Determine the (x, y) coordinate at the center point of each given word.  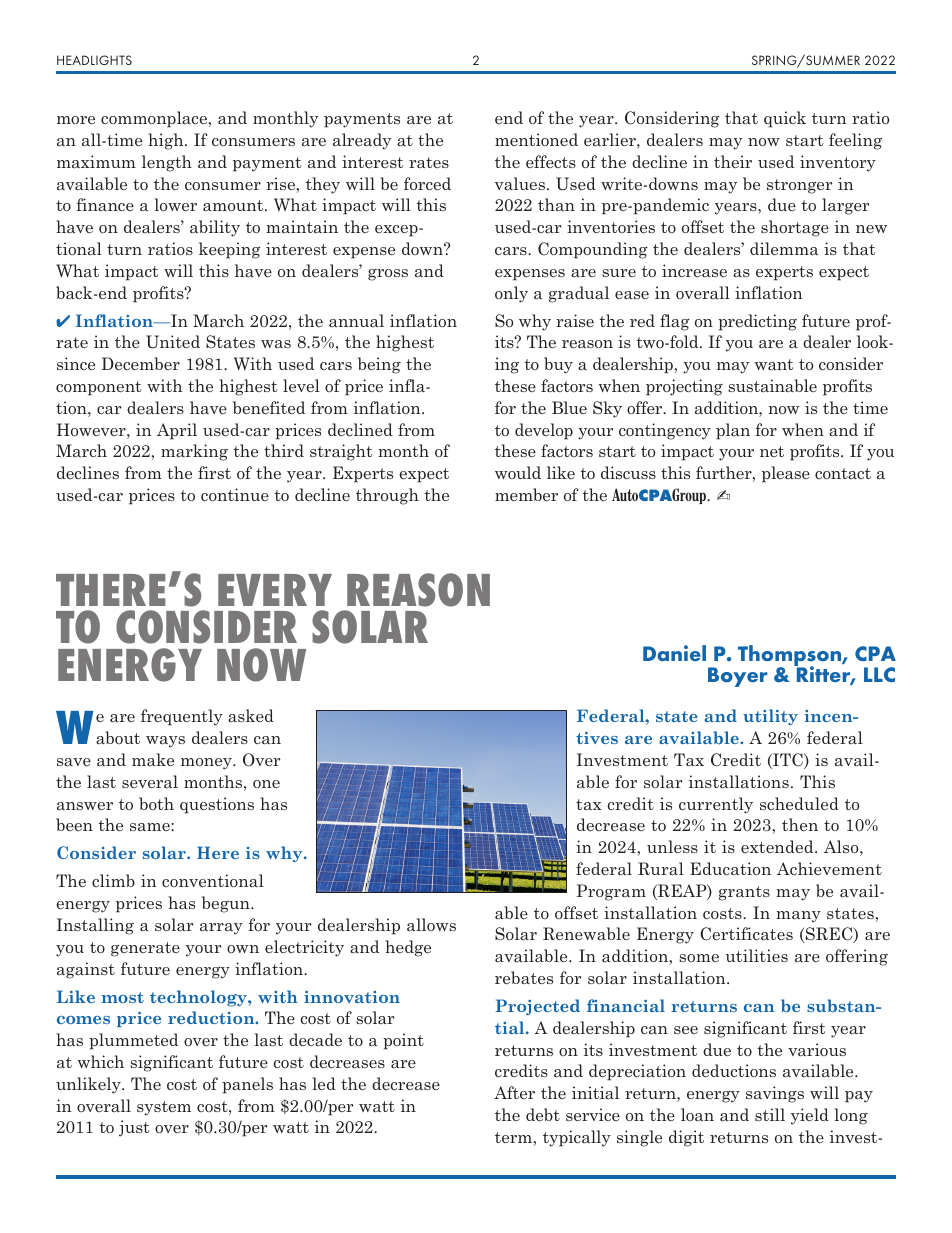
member (526, 494)
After (514, 1092)
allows (431, 924)
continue (235, 494)
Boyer (737, 677)
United (173, 341)
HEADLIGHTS (94, 60)
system (164, 1108)
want (774, 364)
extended (778, 846)
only (511, 294)
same (151, 827)
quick (785, 119)
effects (551, 161)
